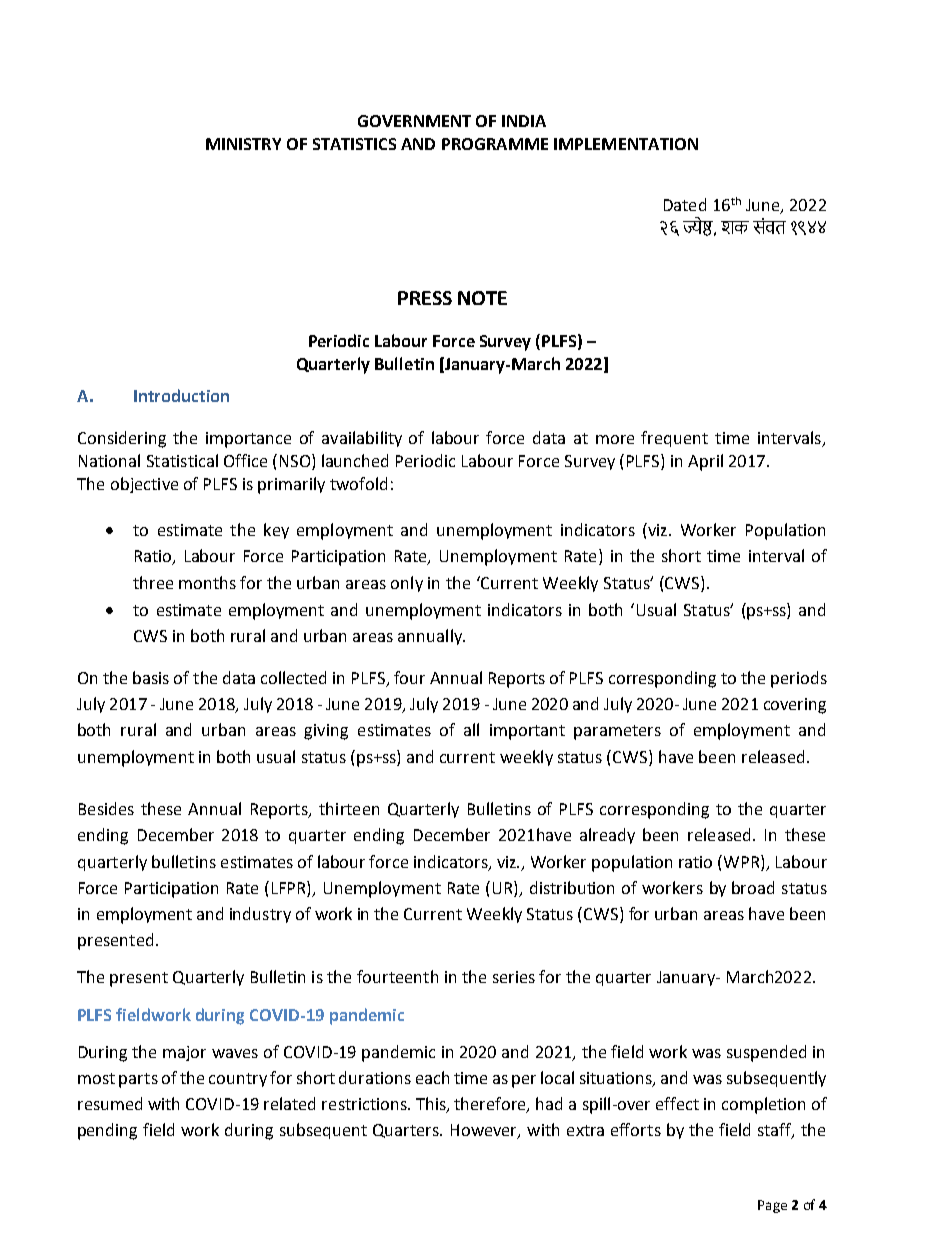 This document has width=952, height=1233. Describe the element at coordinates (106, 808) in the document. I see `Besides` at that location.
